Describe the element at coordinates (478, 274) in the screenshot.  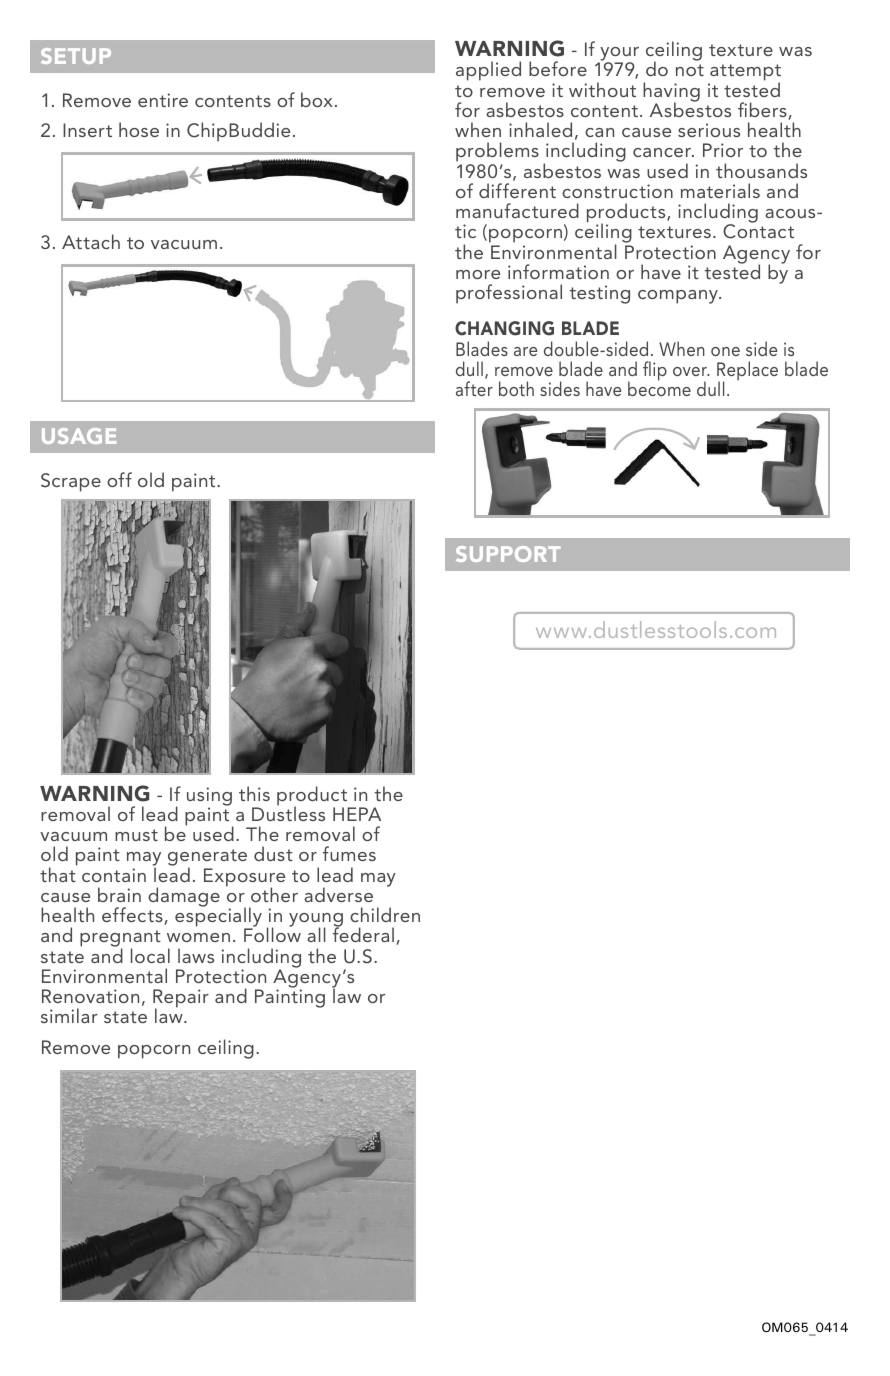
I see `more` at that location.
